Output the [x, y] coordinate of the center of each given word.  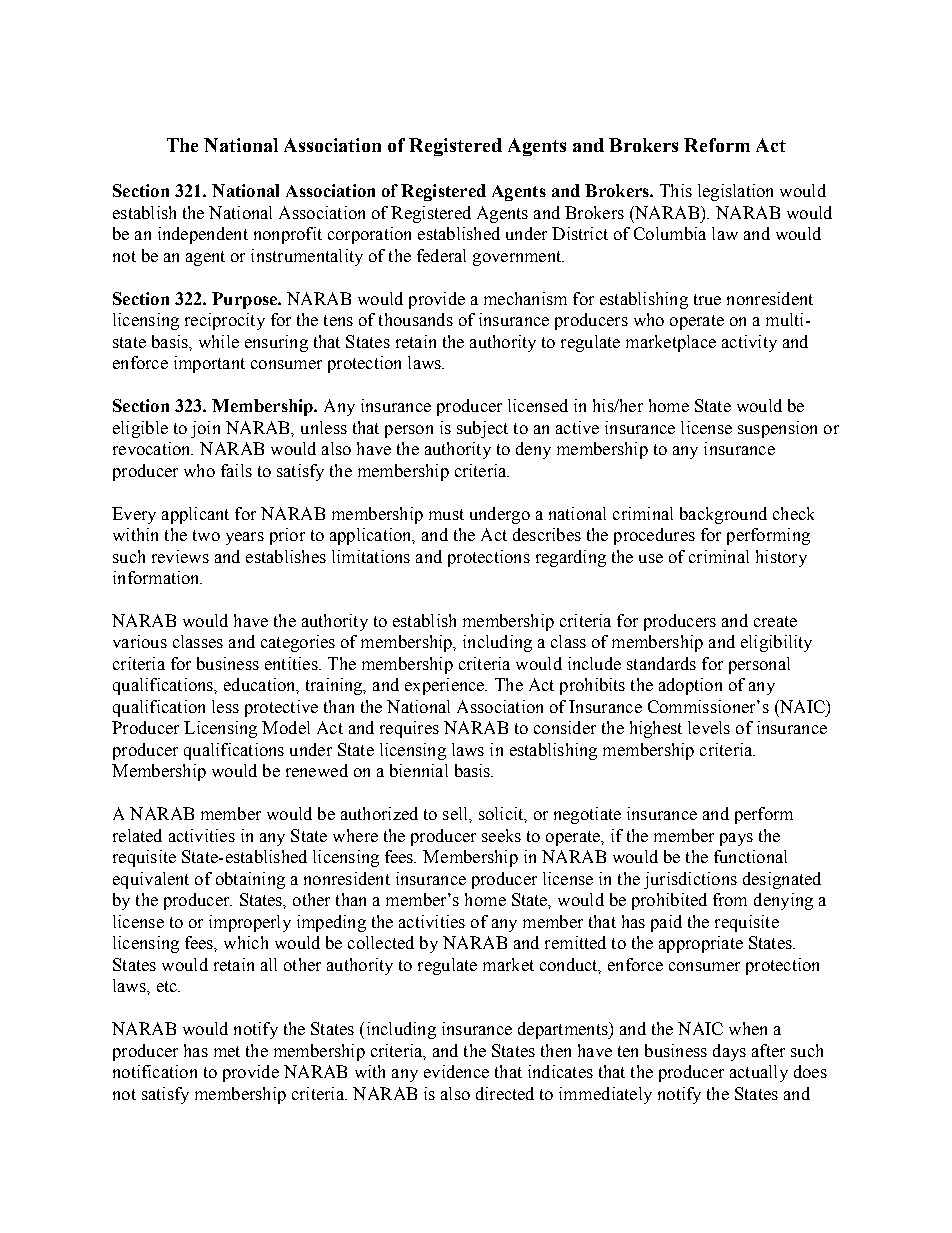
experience [446, 686]
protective [281, 708]
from [730, 899]
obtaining [250, 880]
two [206, 535]
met [227, 1051]
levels [709, 727]
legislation [735, 192]
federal [441, 255]
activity [749, 343]
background [723, 515]
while [219, 341]
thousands [416, 319]
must [446, 514]
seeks [501, 835]
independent [203, 235]
